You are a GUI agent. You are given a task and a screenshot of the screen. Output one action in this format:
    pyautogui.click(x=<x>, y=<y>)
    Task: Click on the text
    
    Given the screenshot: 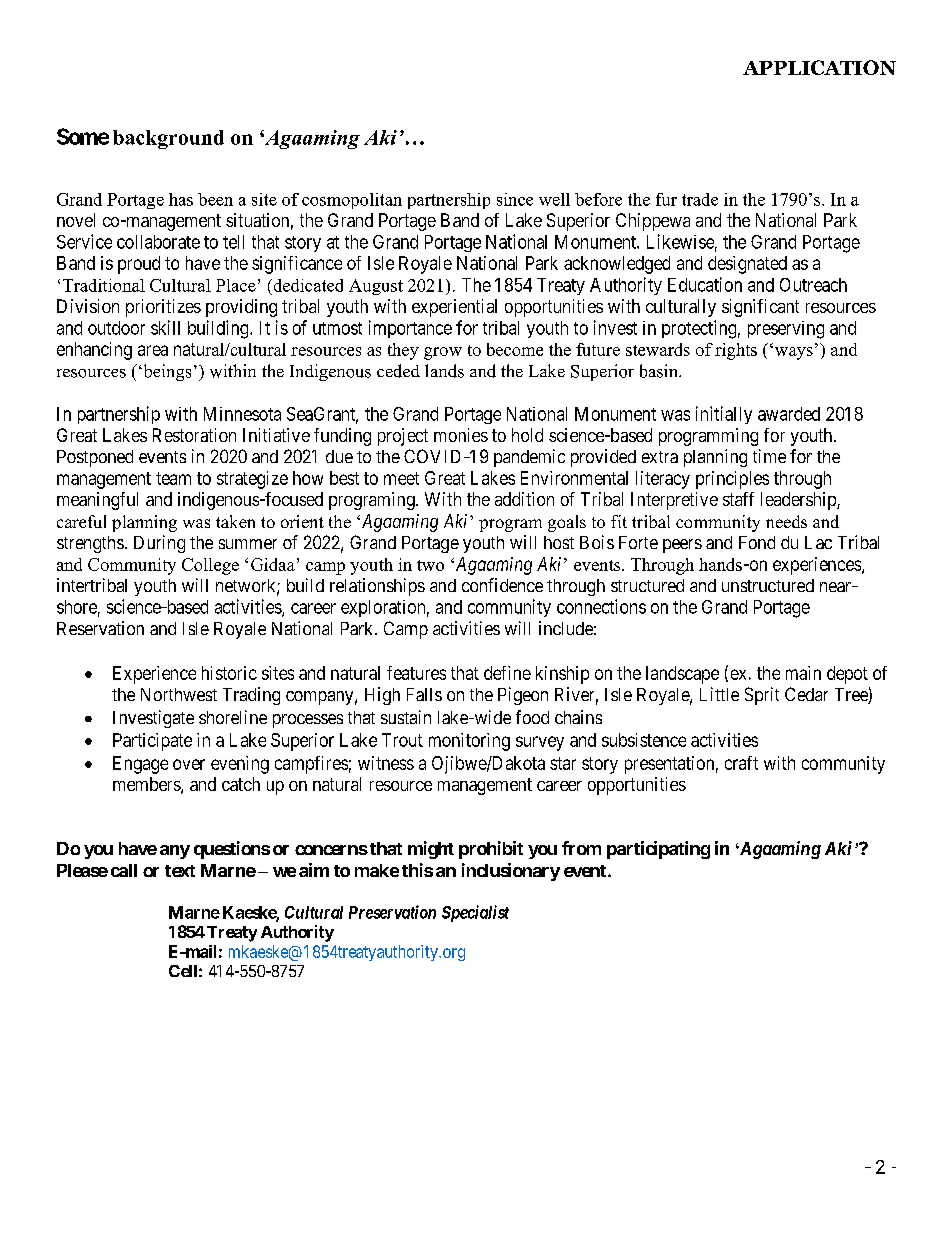 What is the action you would take?
    pyautogui.click(x=180, y=871)
